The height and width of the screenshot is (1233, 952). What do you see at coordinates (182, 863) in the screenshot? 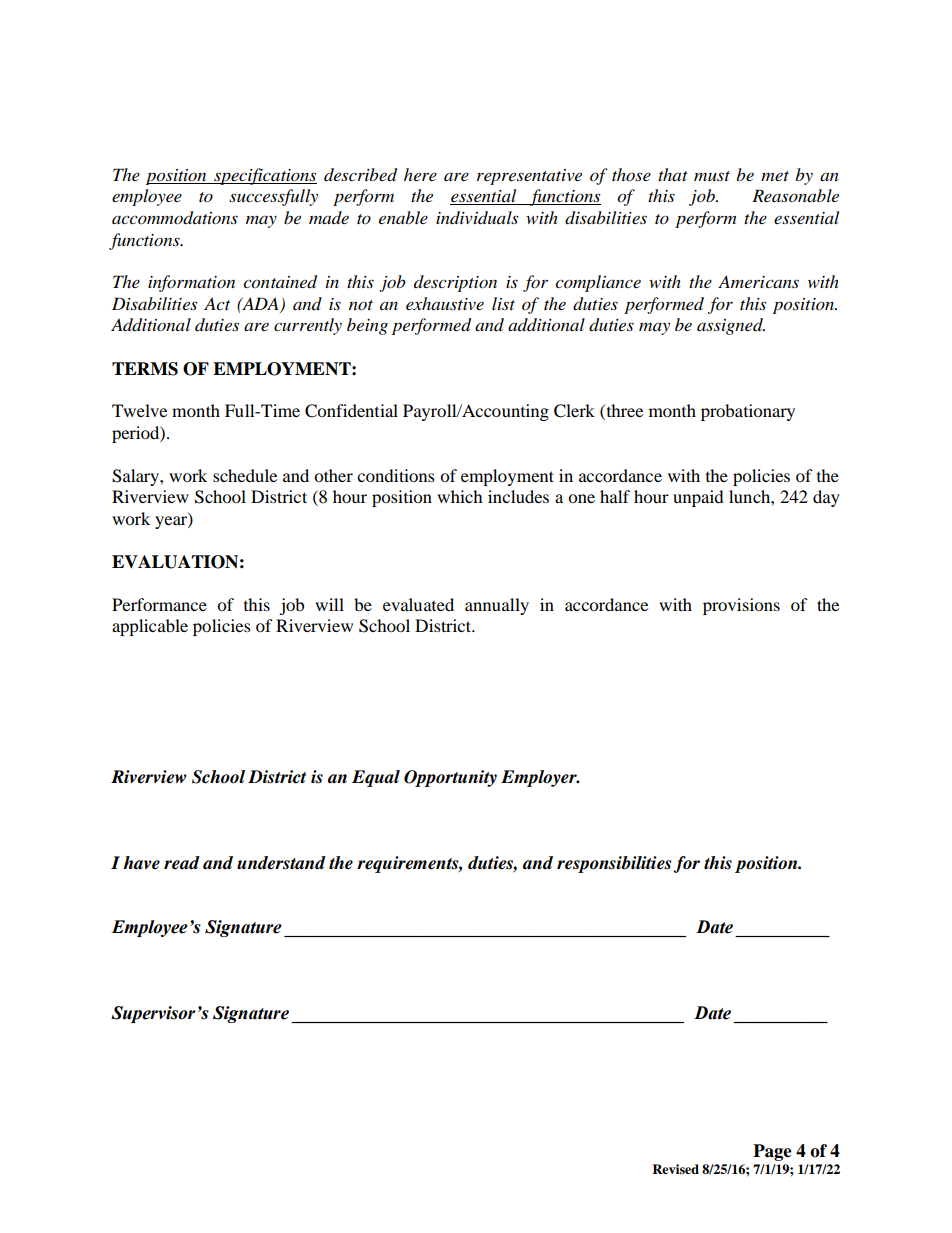
I see `read` at bounding box center [182, 863].
